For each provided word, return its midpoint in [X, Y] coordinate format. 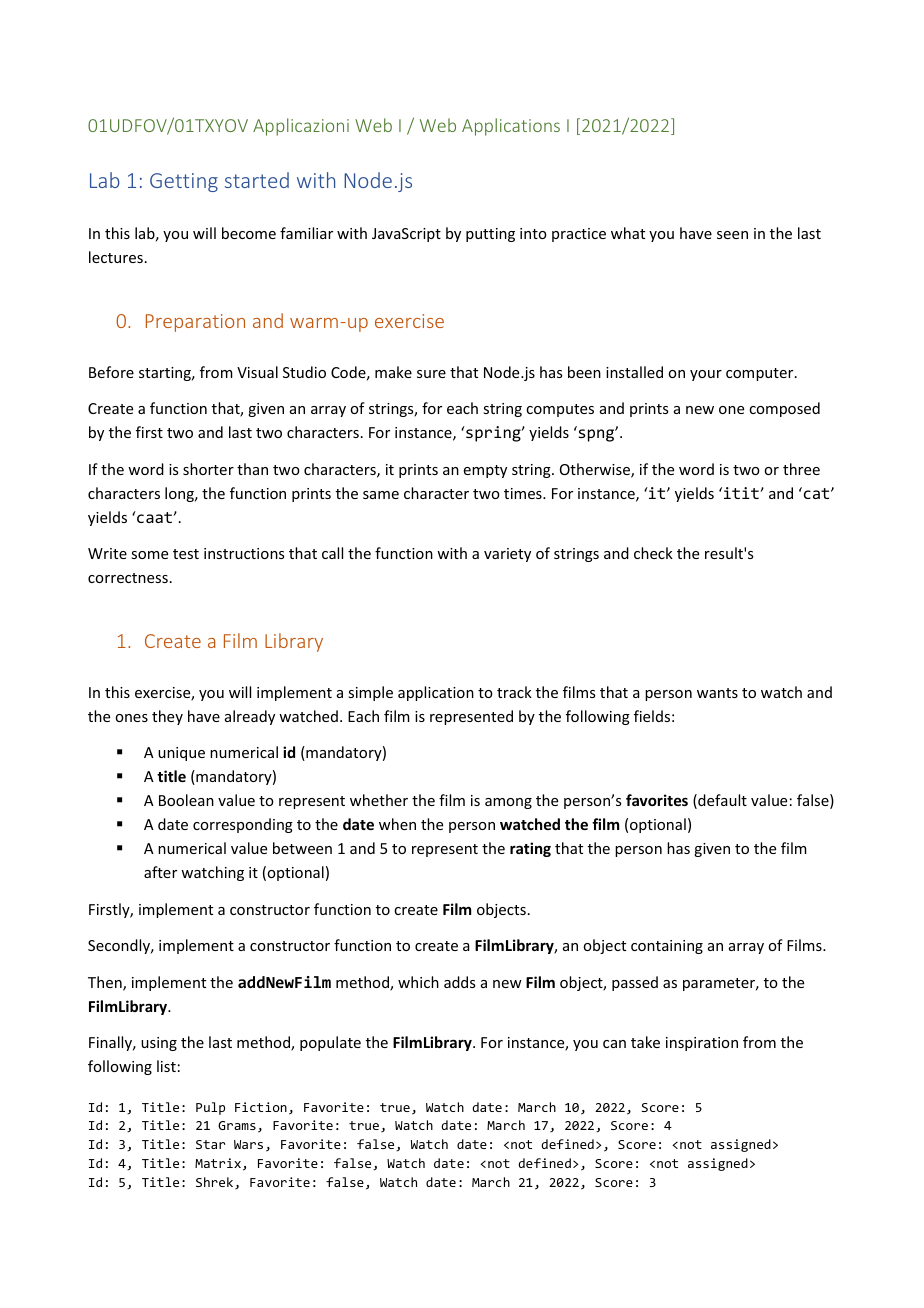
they [167, 717]
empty [485, 471]
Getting [184, 182]
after [160, 872]
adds [459, 982]
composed [784, 409]
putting [490, 235]
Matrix [219, 1164]
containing [667, 947]
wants [717, 693]
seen [732, 235]
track [514, 692]
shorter [208, 469]
